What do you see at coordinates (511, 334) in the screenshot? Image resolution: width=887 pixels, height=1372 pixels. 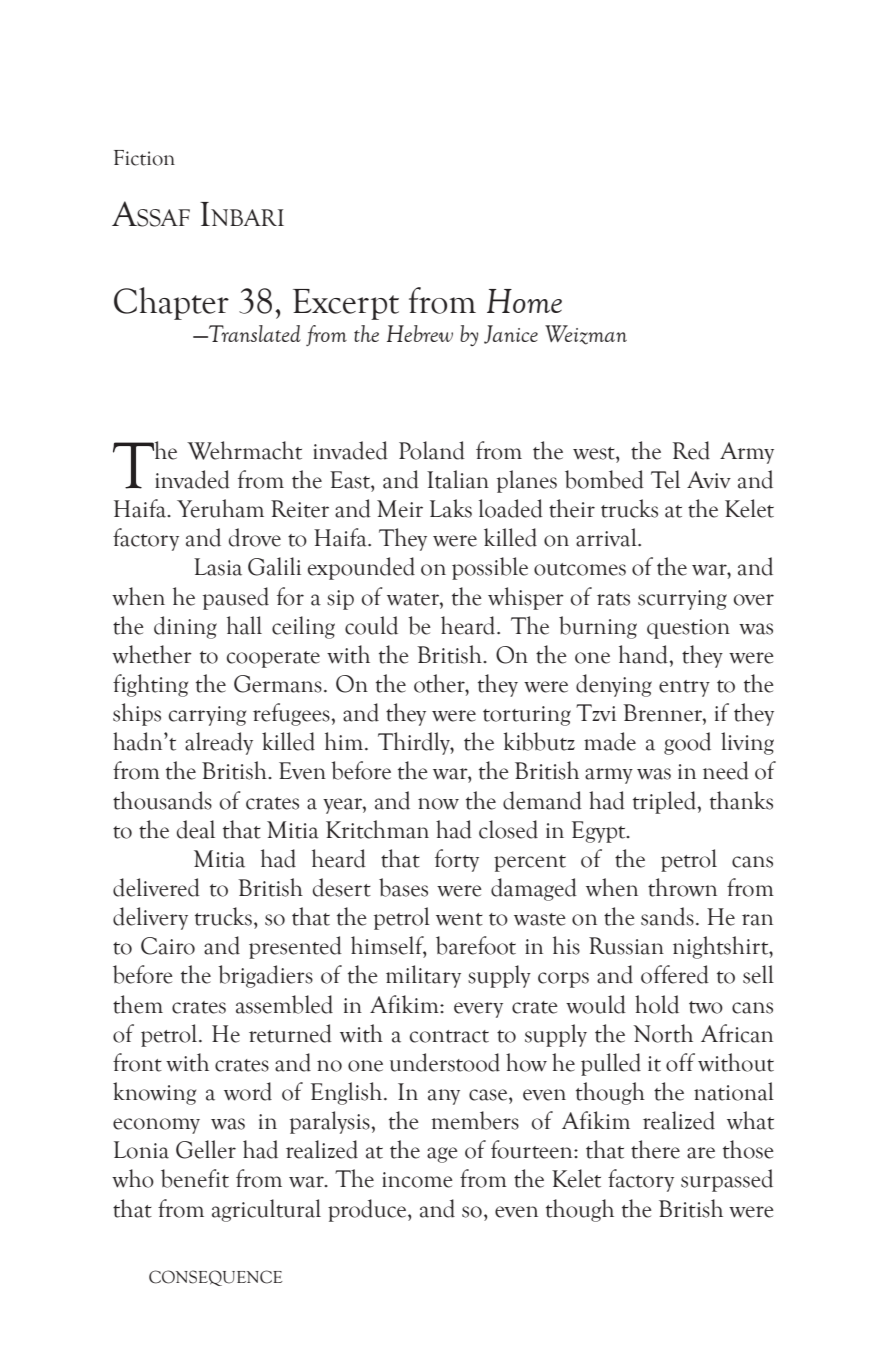 I see `Janice` at bounding box center [511, 334].
